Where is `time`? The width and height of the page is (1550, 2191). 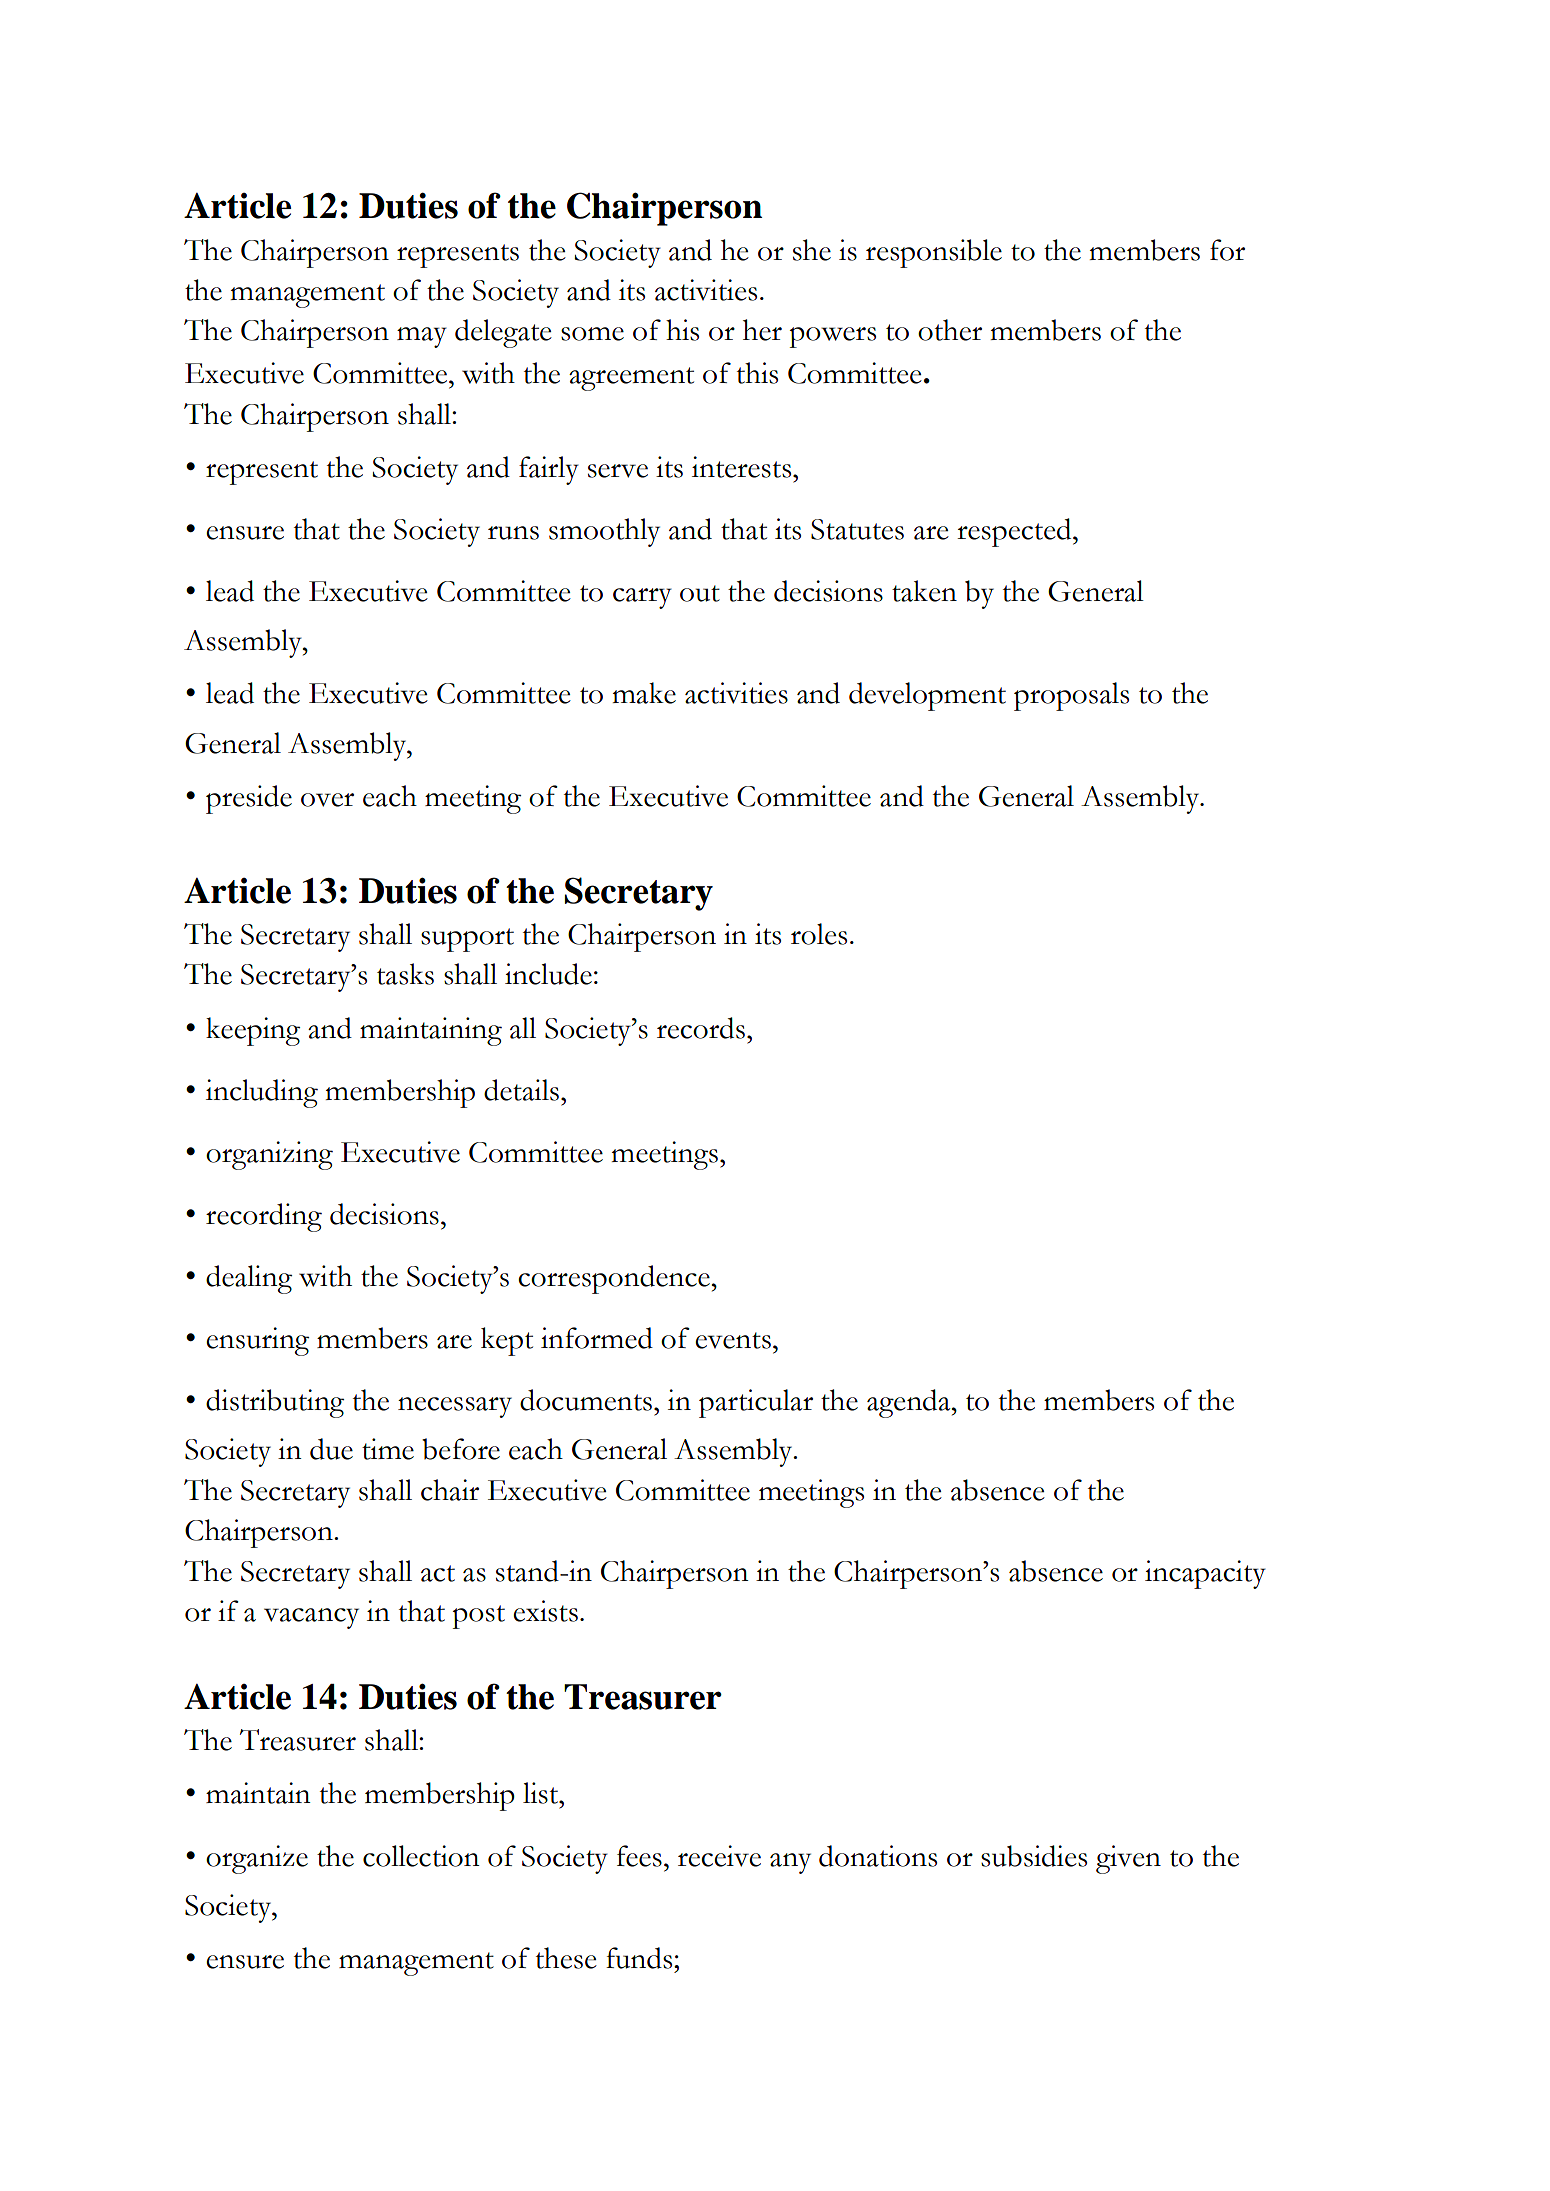
time is located at coordinates (388, 1449).
